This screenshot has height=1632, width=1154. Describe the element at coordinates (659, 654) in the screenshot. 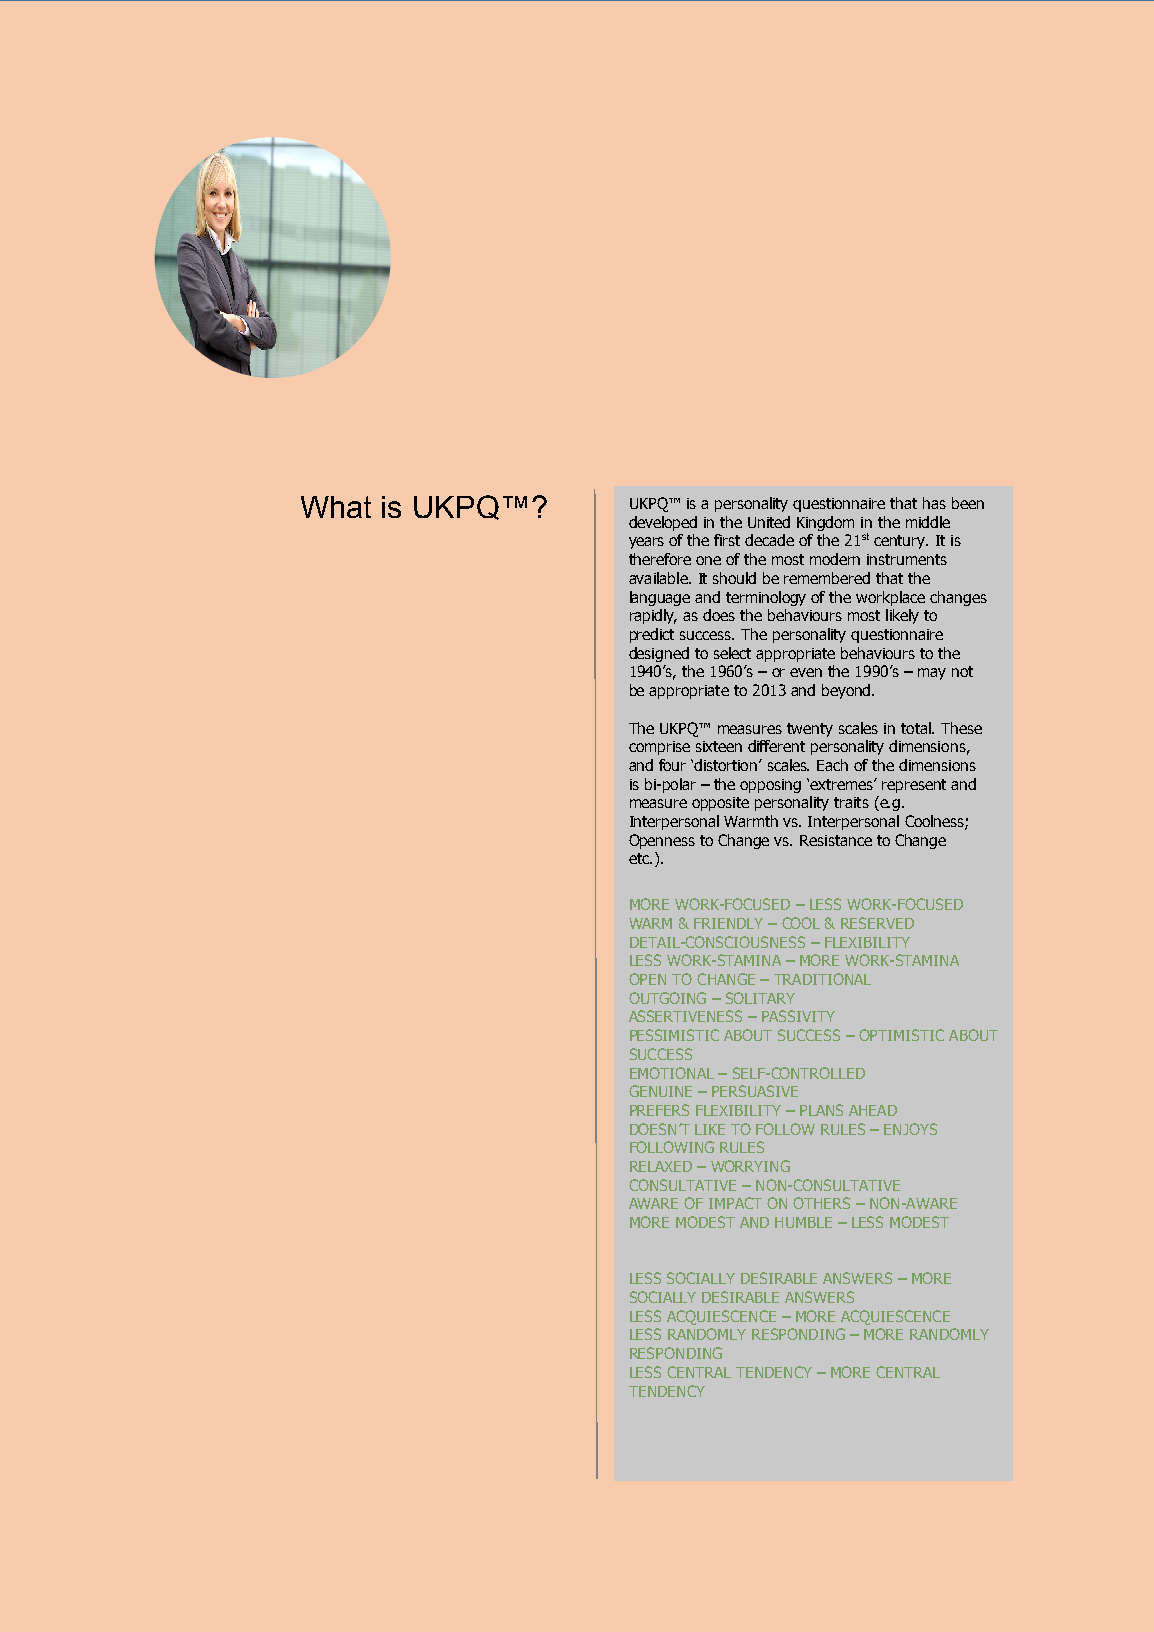

I see `designed` at that location.
